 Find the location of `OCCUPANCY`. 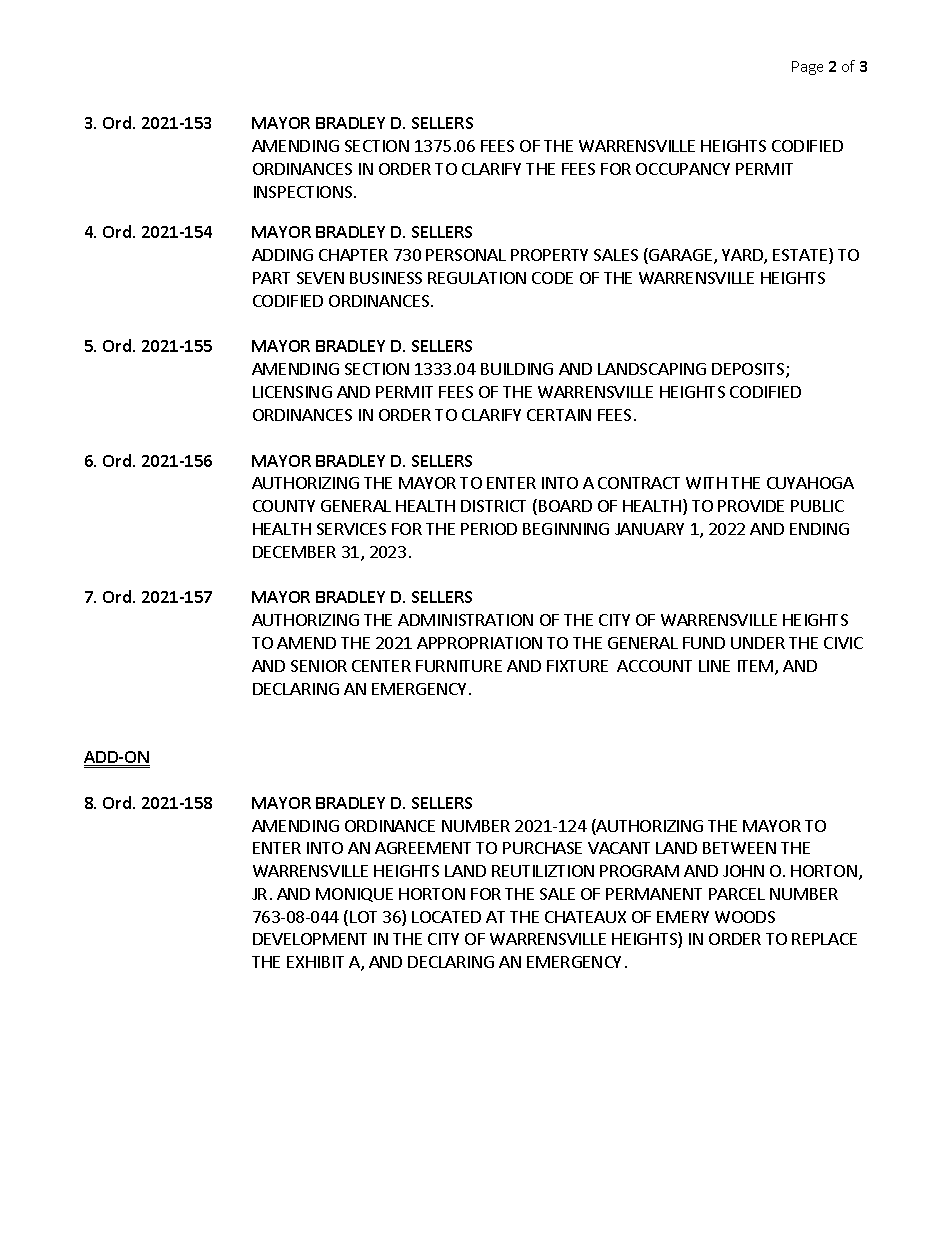

OCCUPANCY is located at coordinates (683, 169).
